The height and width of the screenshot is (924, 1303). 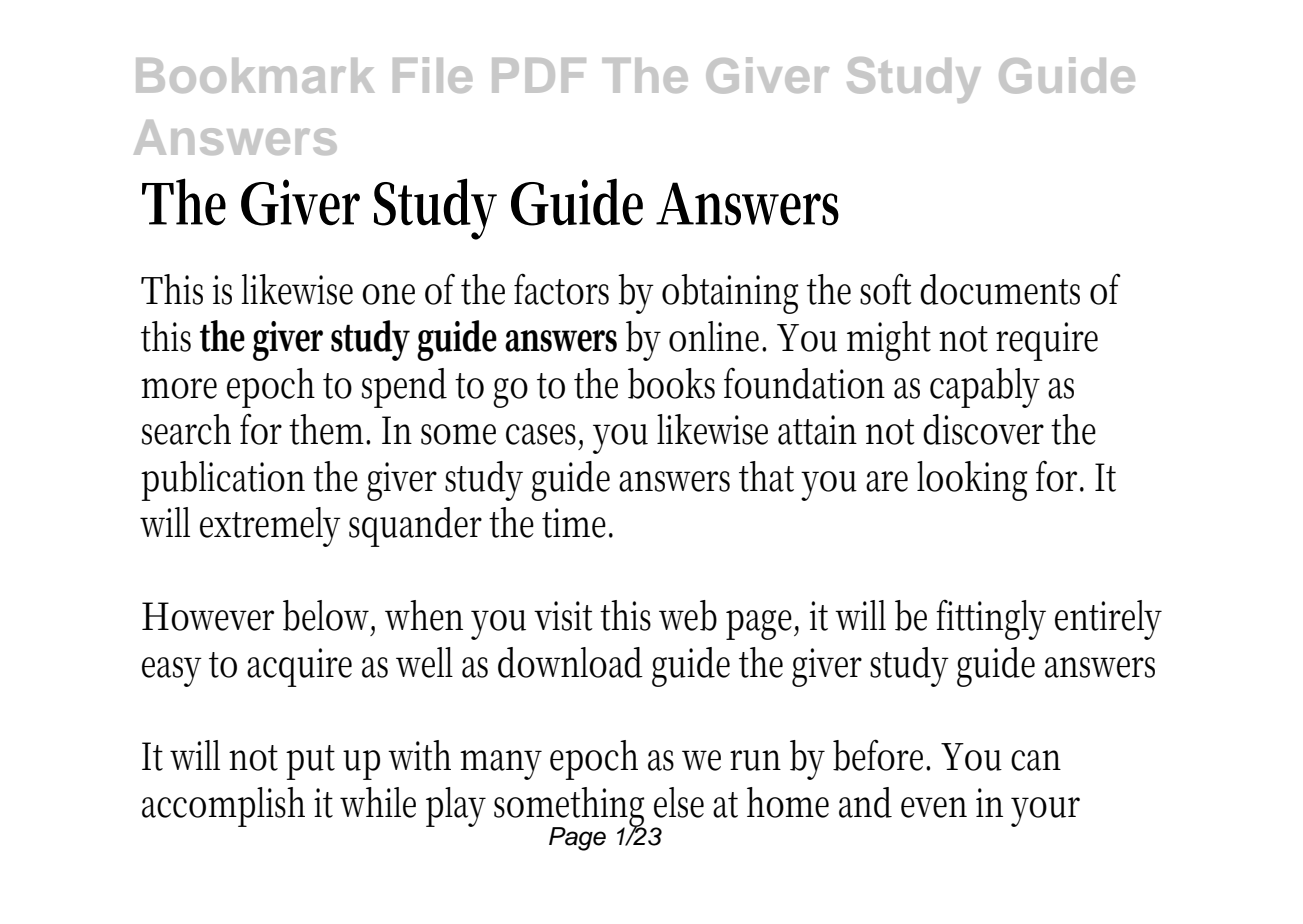 I want to click on put, so click(x=310, y=762).
